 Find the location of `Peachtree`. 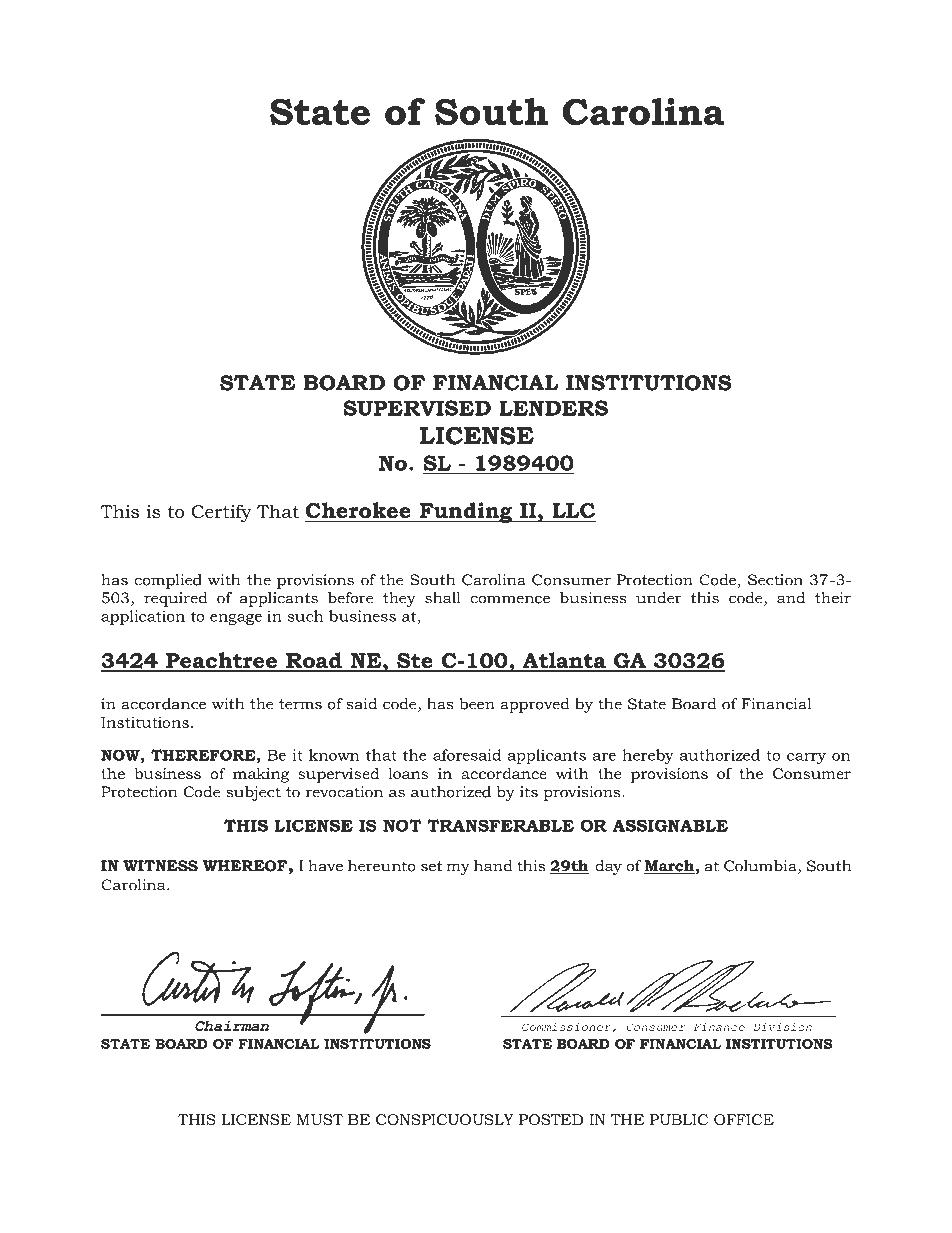

Peachtree is located at coordinates (222, 661).
